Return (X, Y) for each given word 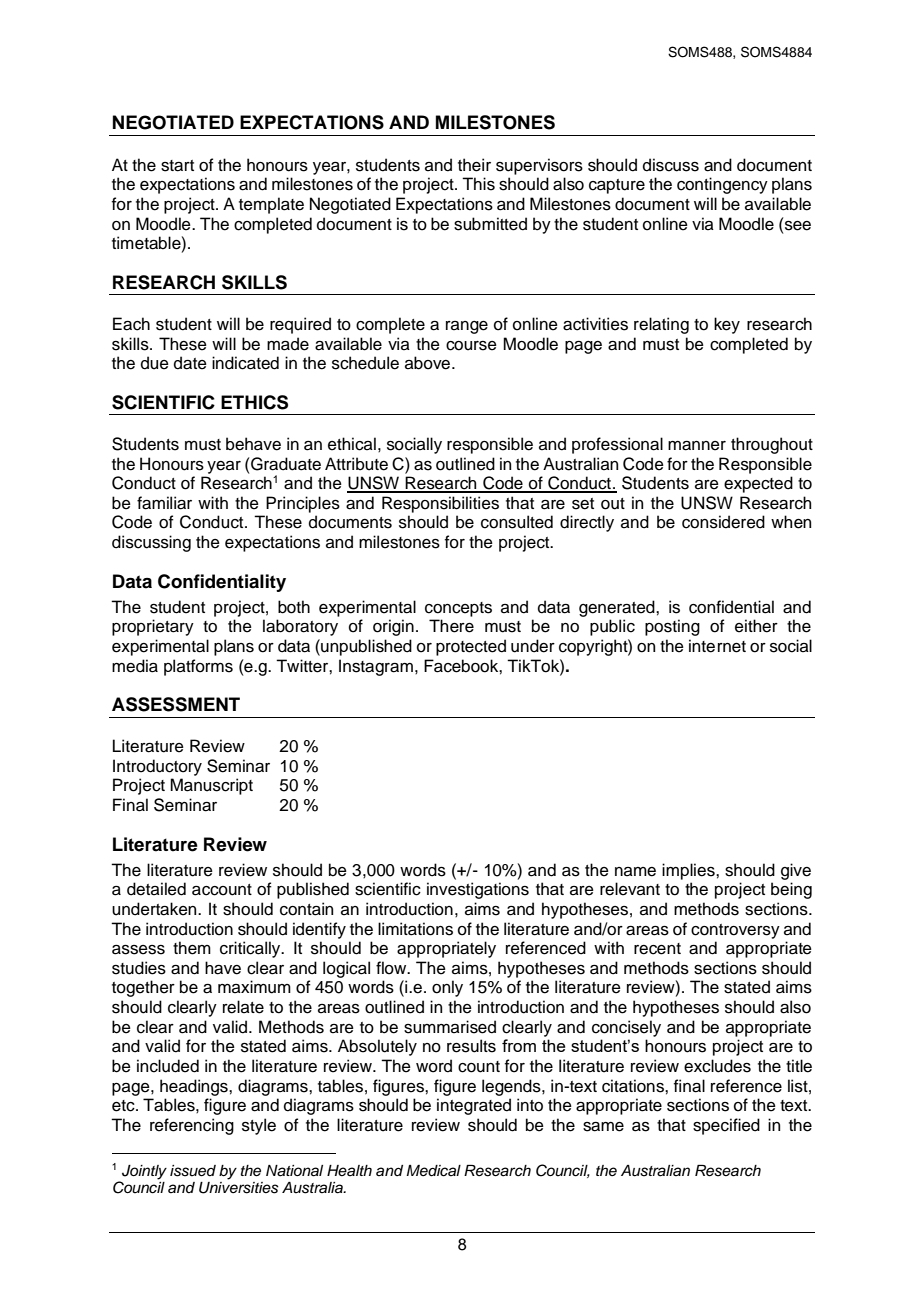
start (177, 166)
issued (193, 1171)
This (478, 184)
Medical (433, 1171)
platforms (198, 667)
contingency (722, 185)
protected (471, 647)
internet (717, 646)
